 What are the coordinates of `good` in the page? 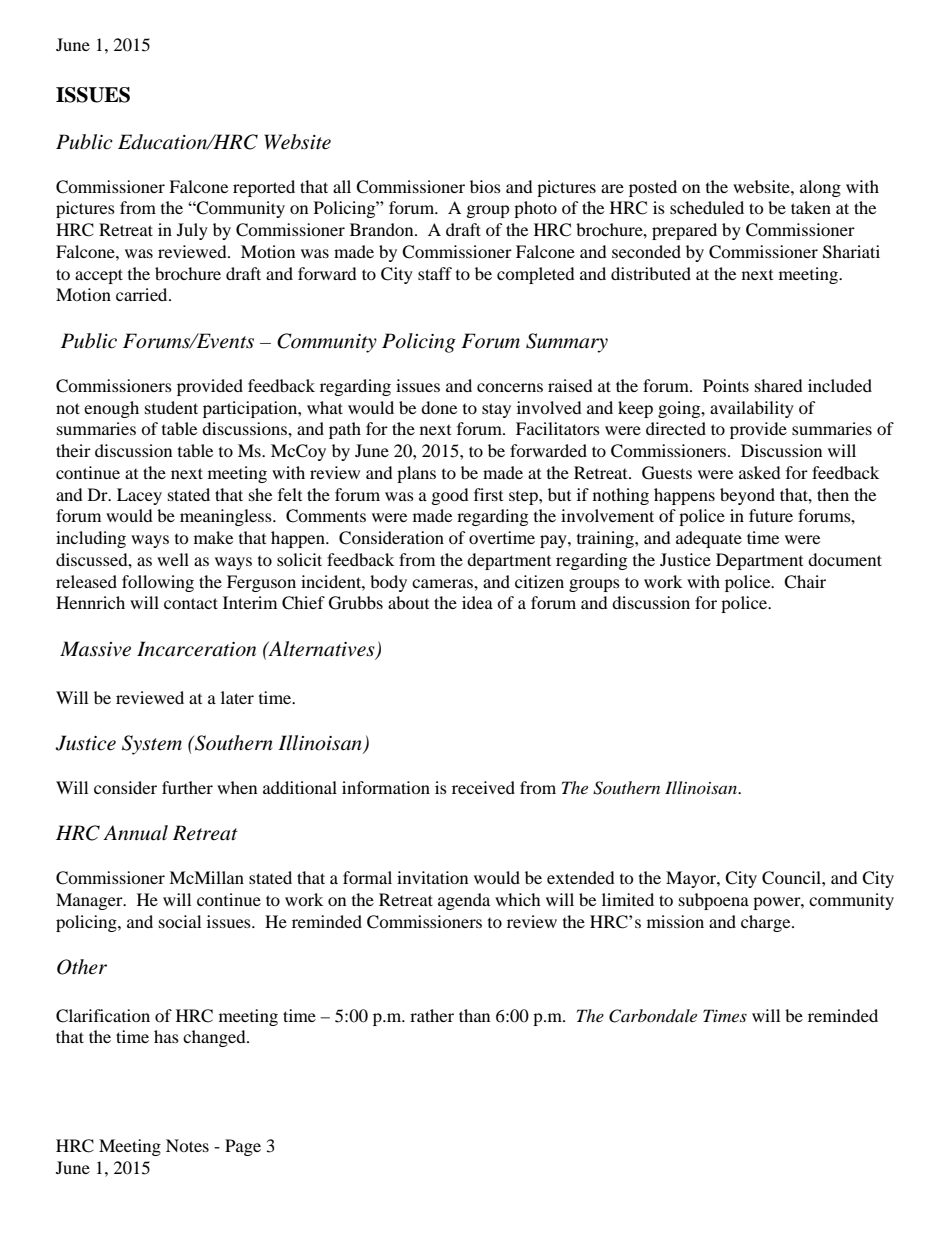 It's located at (450, 496).
